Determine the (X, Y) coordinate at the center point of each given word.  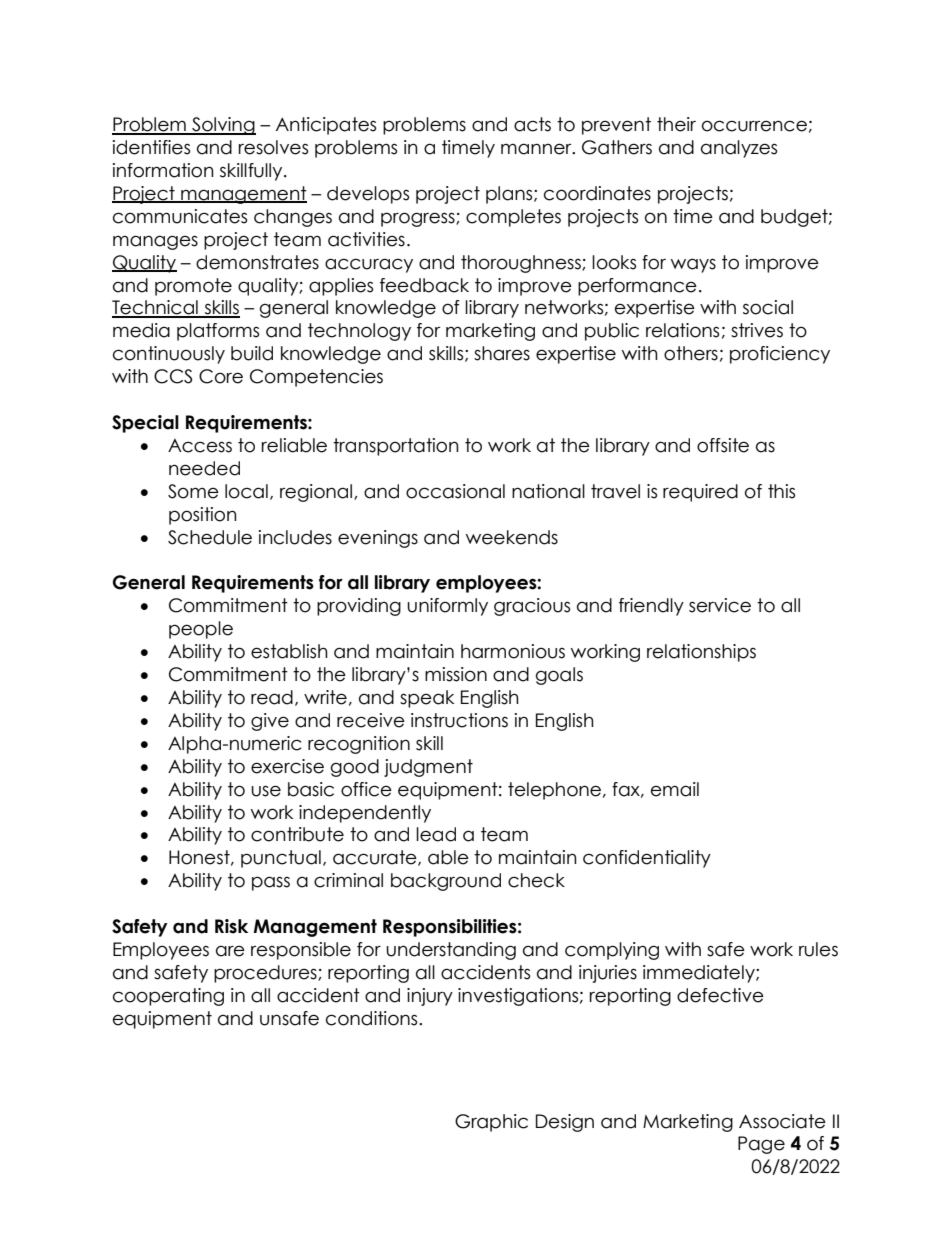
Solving (223, 126)
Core (221, 376)
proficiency (780, 355)
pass (271, 883)
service (720, 605)
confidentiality (647, 859)
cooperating (168, 997)
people (201, 630)
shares (502, 353)
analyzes (739, 149)
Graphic (491, 1123)
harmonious (513, 651)
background (446, 882)
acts (532, 124)
